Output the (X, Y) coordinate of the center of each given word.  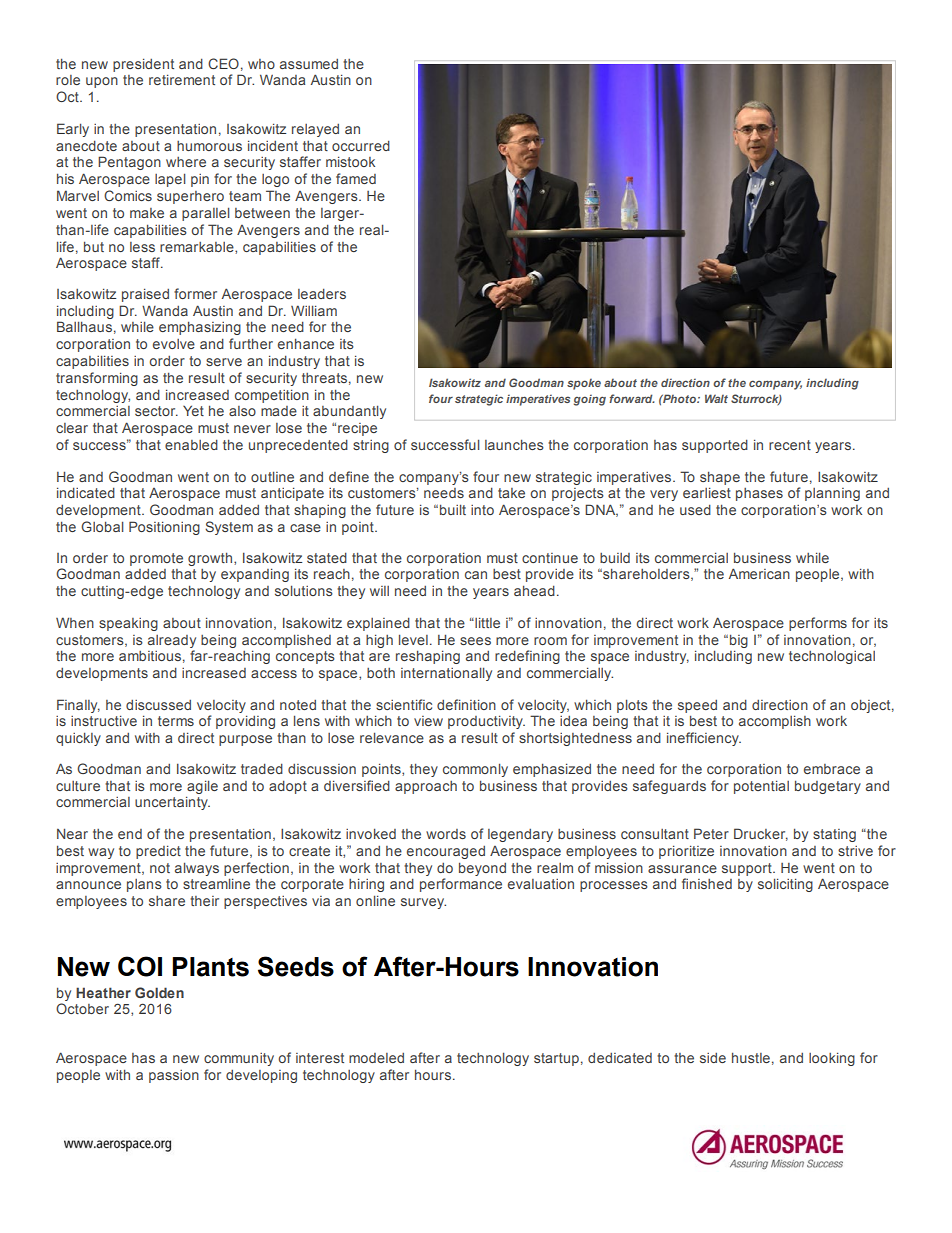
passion (174, 1076)
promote (156, 559)
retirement (182, 79)
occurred (361, 145)
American (759, 573)
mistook (350, 161)
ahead (534, 590)
